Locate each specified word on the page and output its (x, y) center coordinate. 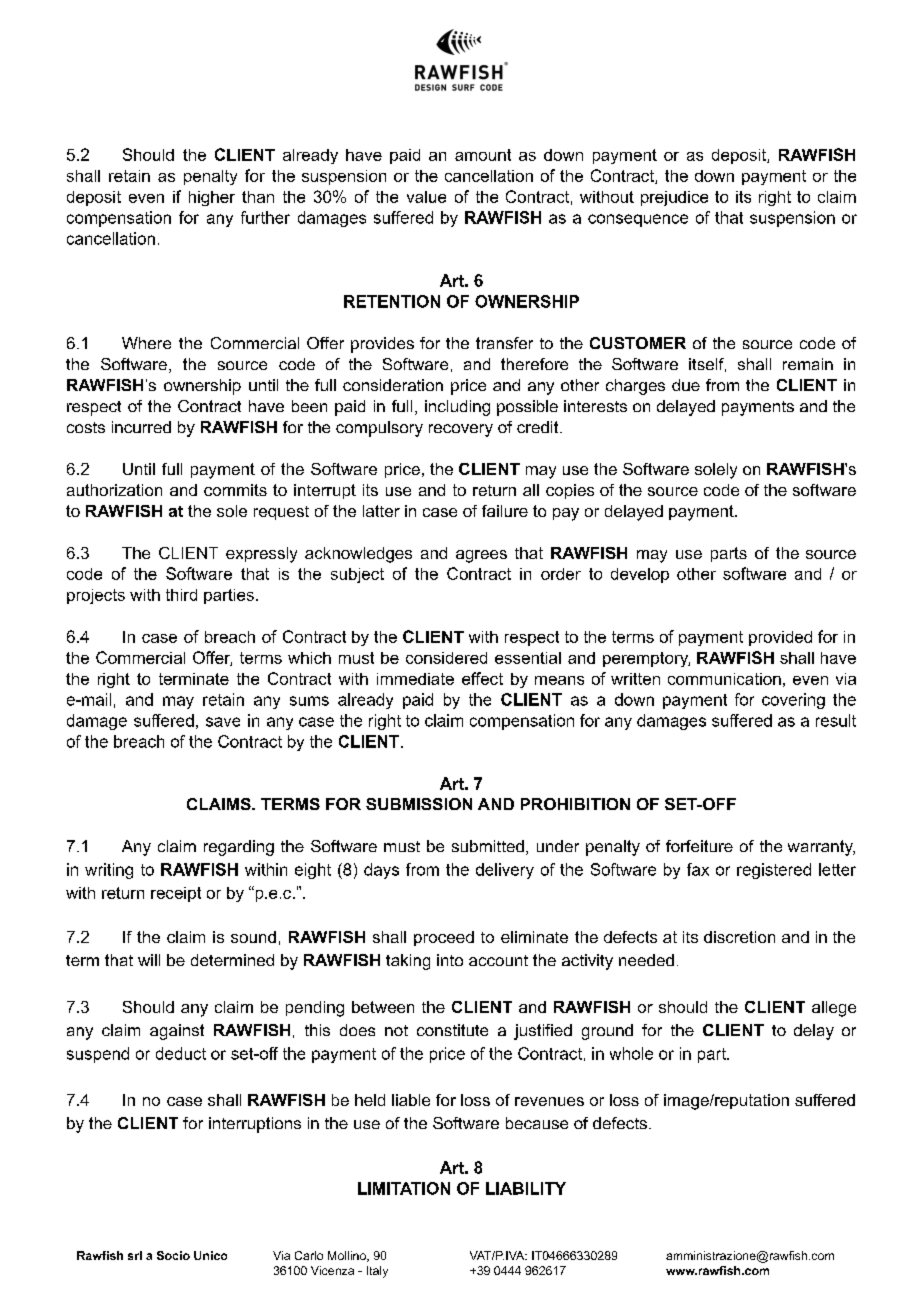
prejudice (674, 198)
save (223, 722)
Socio (173, 1255)
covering (793, 701)
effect (482, 678)
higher (212, 198)
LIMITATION (404, 1188)
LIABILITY (526, 1188)
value (426, 197)
